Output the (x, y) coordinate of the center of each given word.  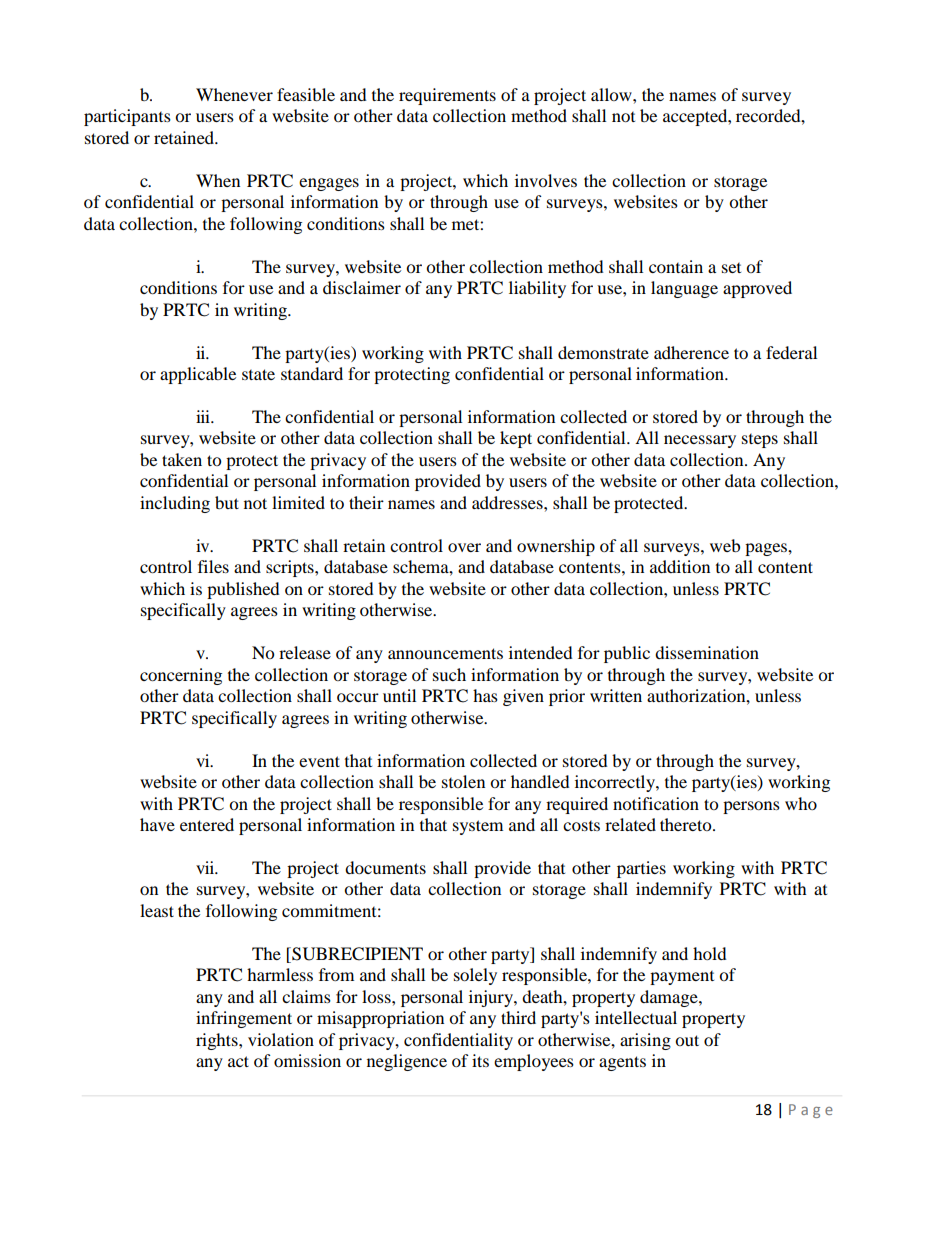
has (485, 695)
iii (204, 416)
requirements (447, 96)
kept (516, 439)
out (687, 1040)
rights (218, 1041)
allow (612, 94)
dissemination (707, 652)
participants (127, 117)
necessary (700, 441)
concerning (181, 676)
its (480, 1060)
